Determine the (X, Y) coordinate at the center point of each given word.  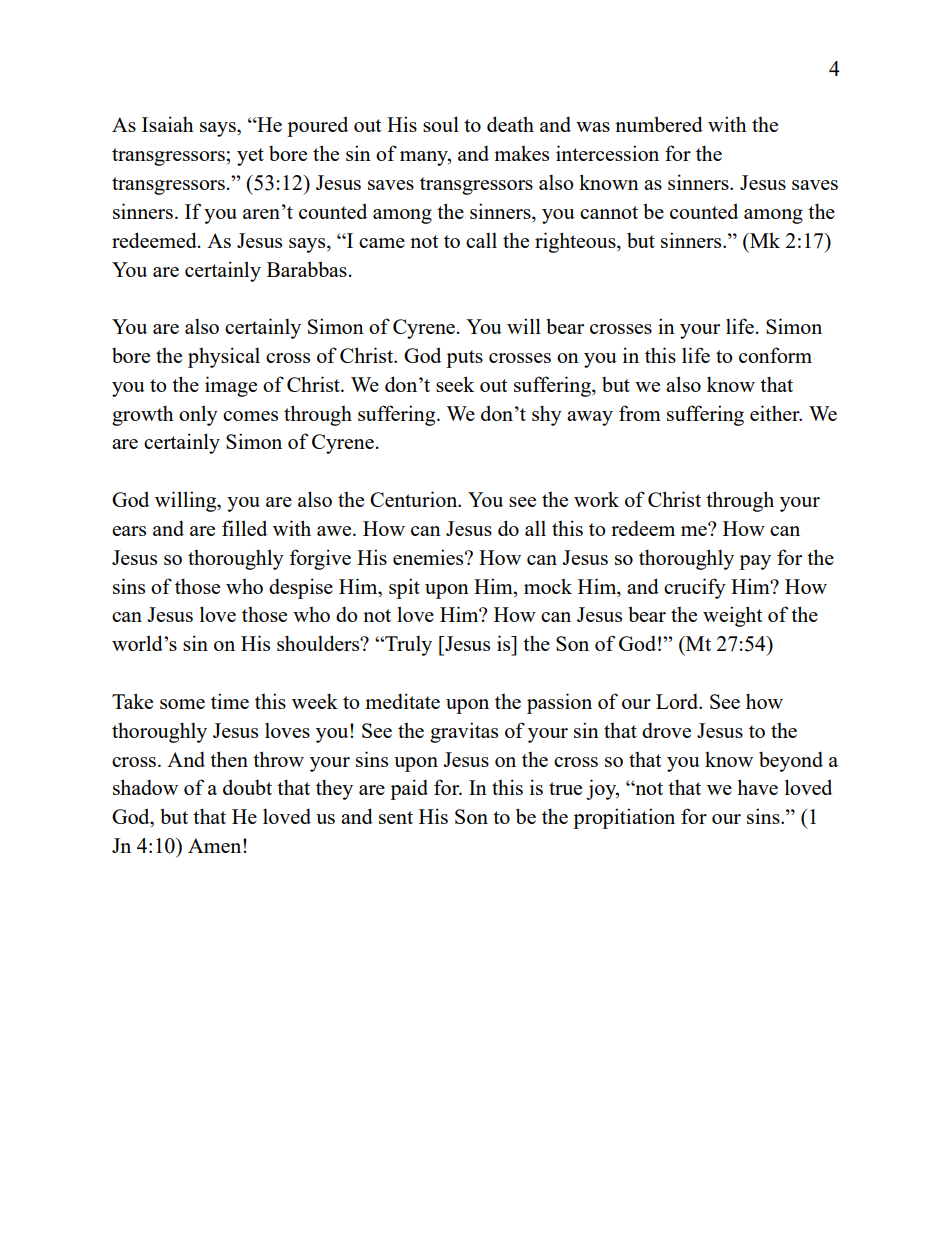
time (230, 701)
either (776, 413)
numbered (659, 124)
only (198, 415)
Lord (678, 701)
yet (250, 157)
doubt (247, 787)
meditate (402, 701)
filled (244, 528)
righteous (576, 242)
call (481, 240)
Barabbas (307, 269)
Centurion (415, 499)
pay (755, 562)
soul (441, 124)
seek (455, 384)
